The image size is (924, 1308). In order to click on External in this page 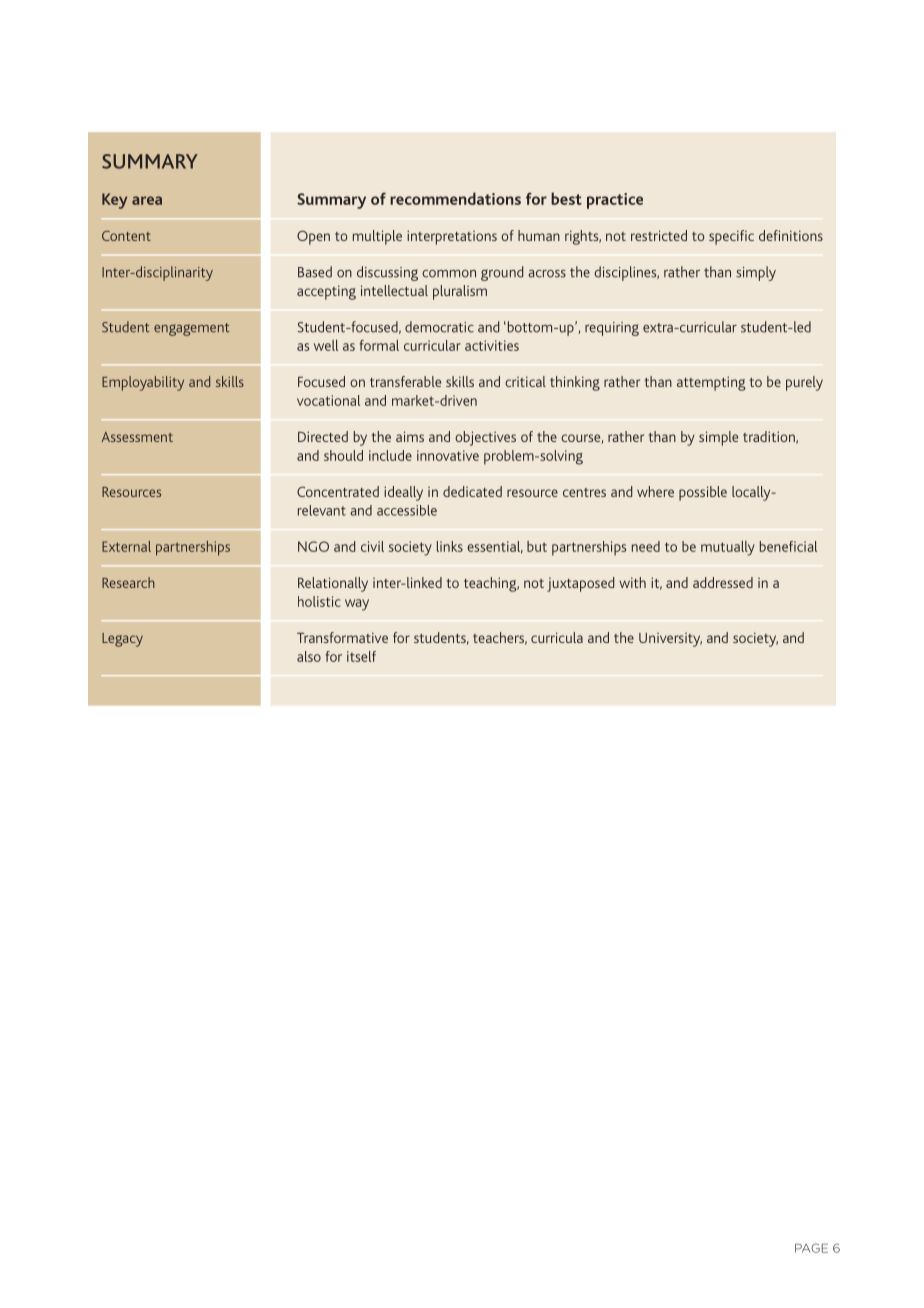, I will do `click(126, 546)`.
